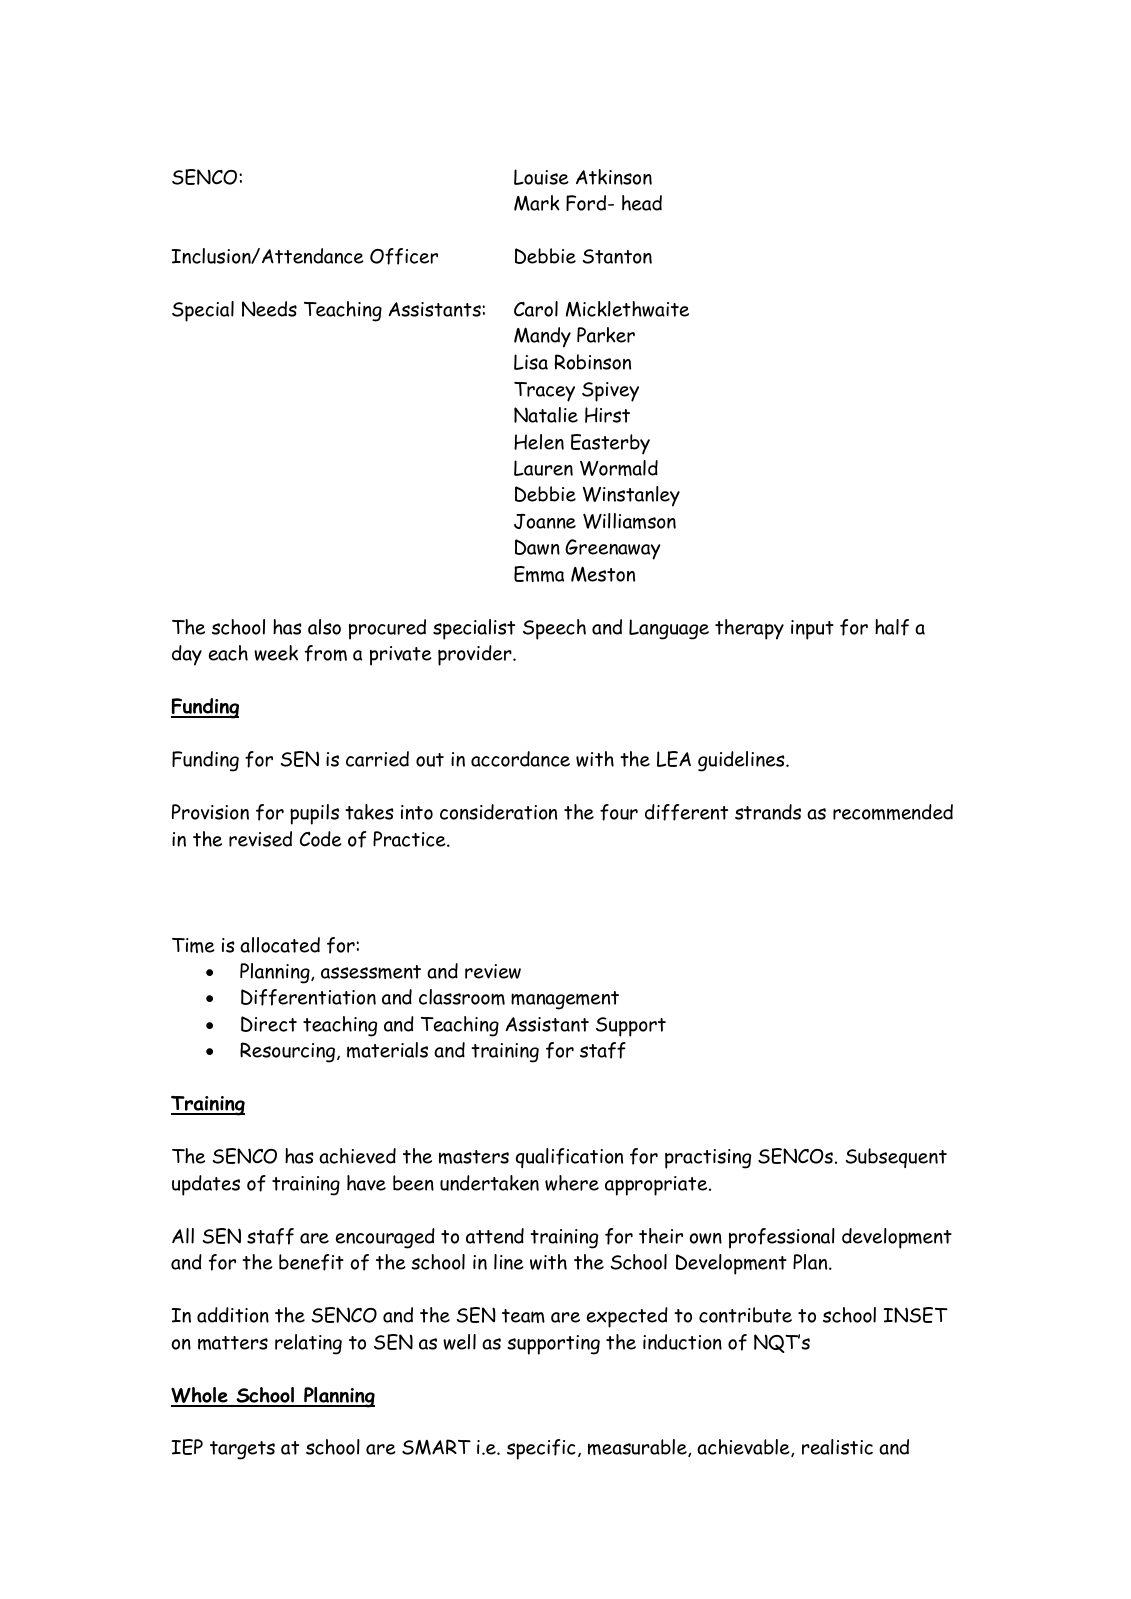 The width and height of the screenshot is (1131, 1599). What do you see at coordinates (242, 1450) in the screenshot?
I see `targets` at bounding box center [242, 1450].
